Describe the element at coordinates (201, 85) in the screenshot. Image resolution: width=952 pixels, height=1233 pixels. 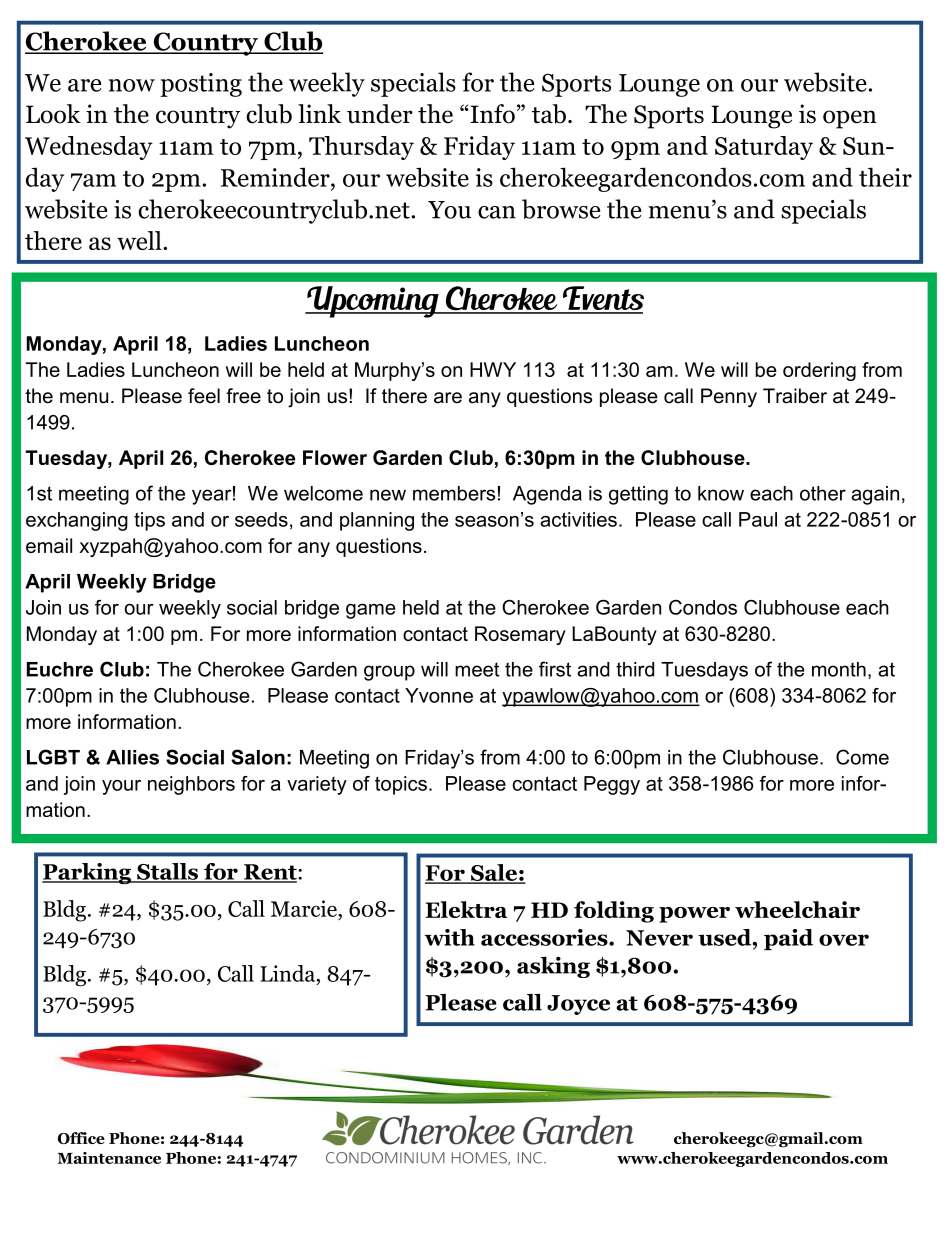
I see `posting` at that location.
